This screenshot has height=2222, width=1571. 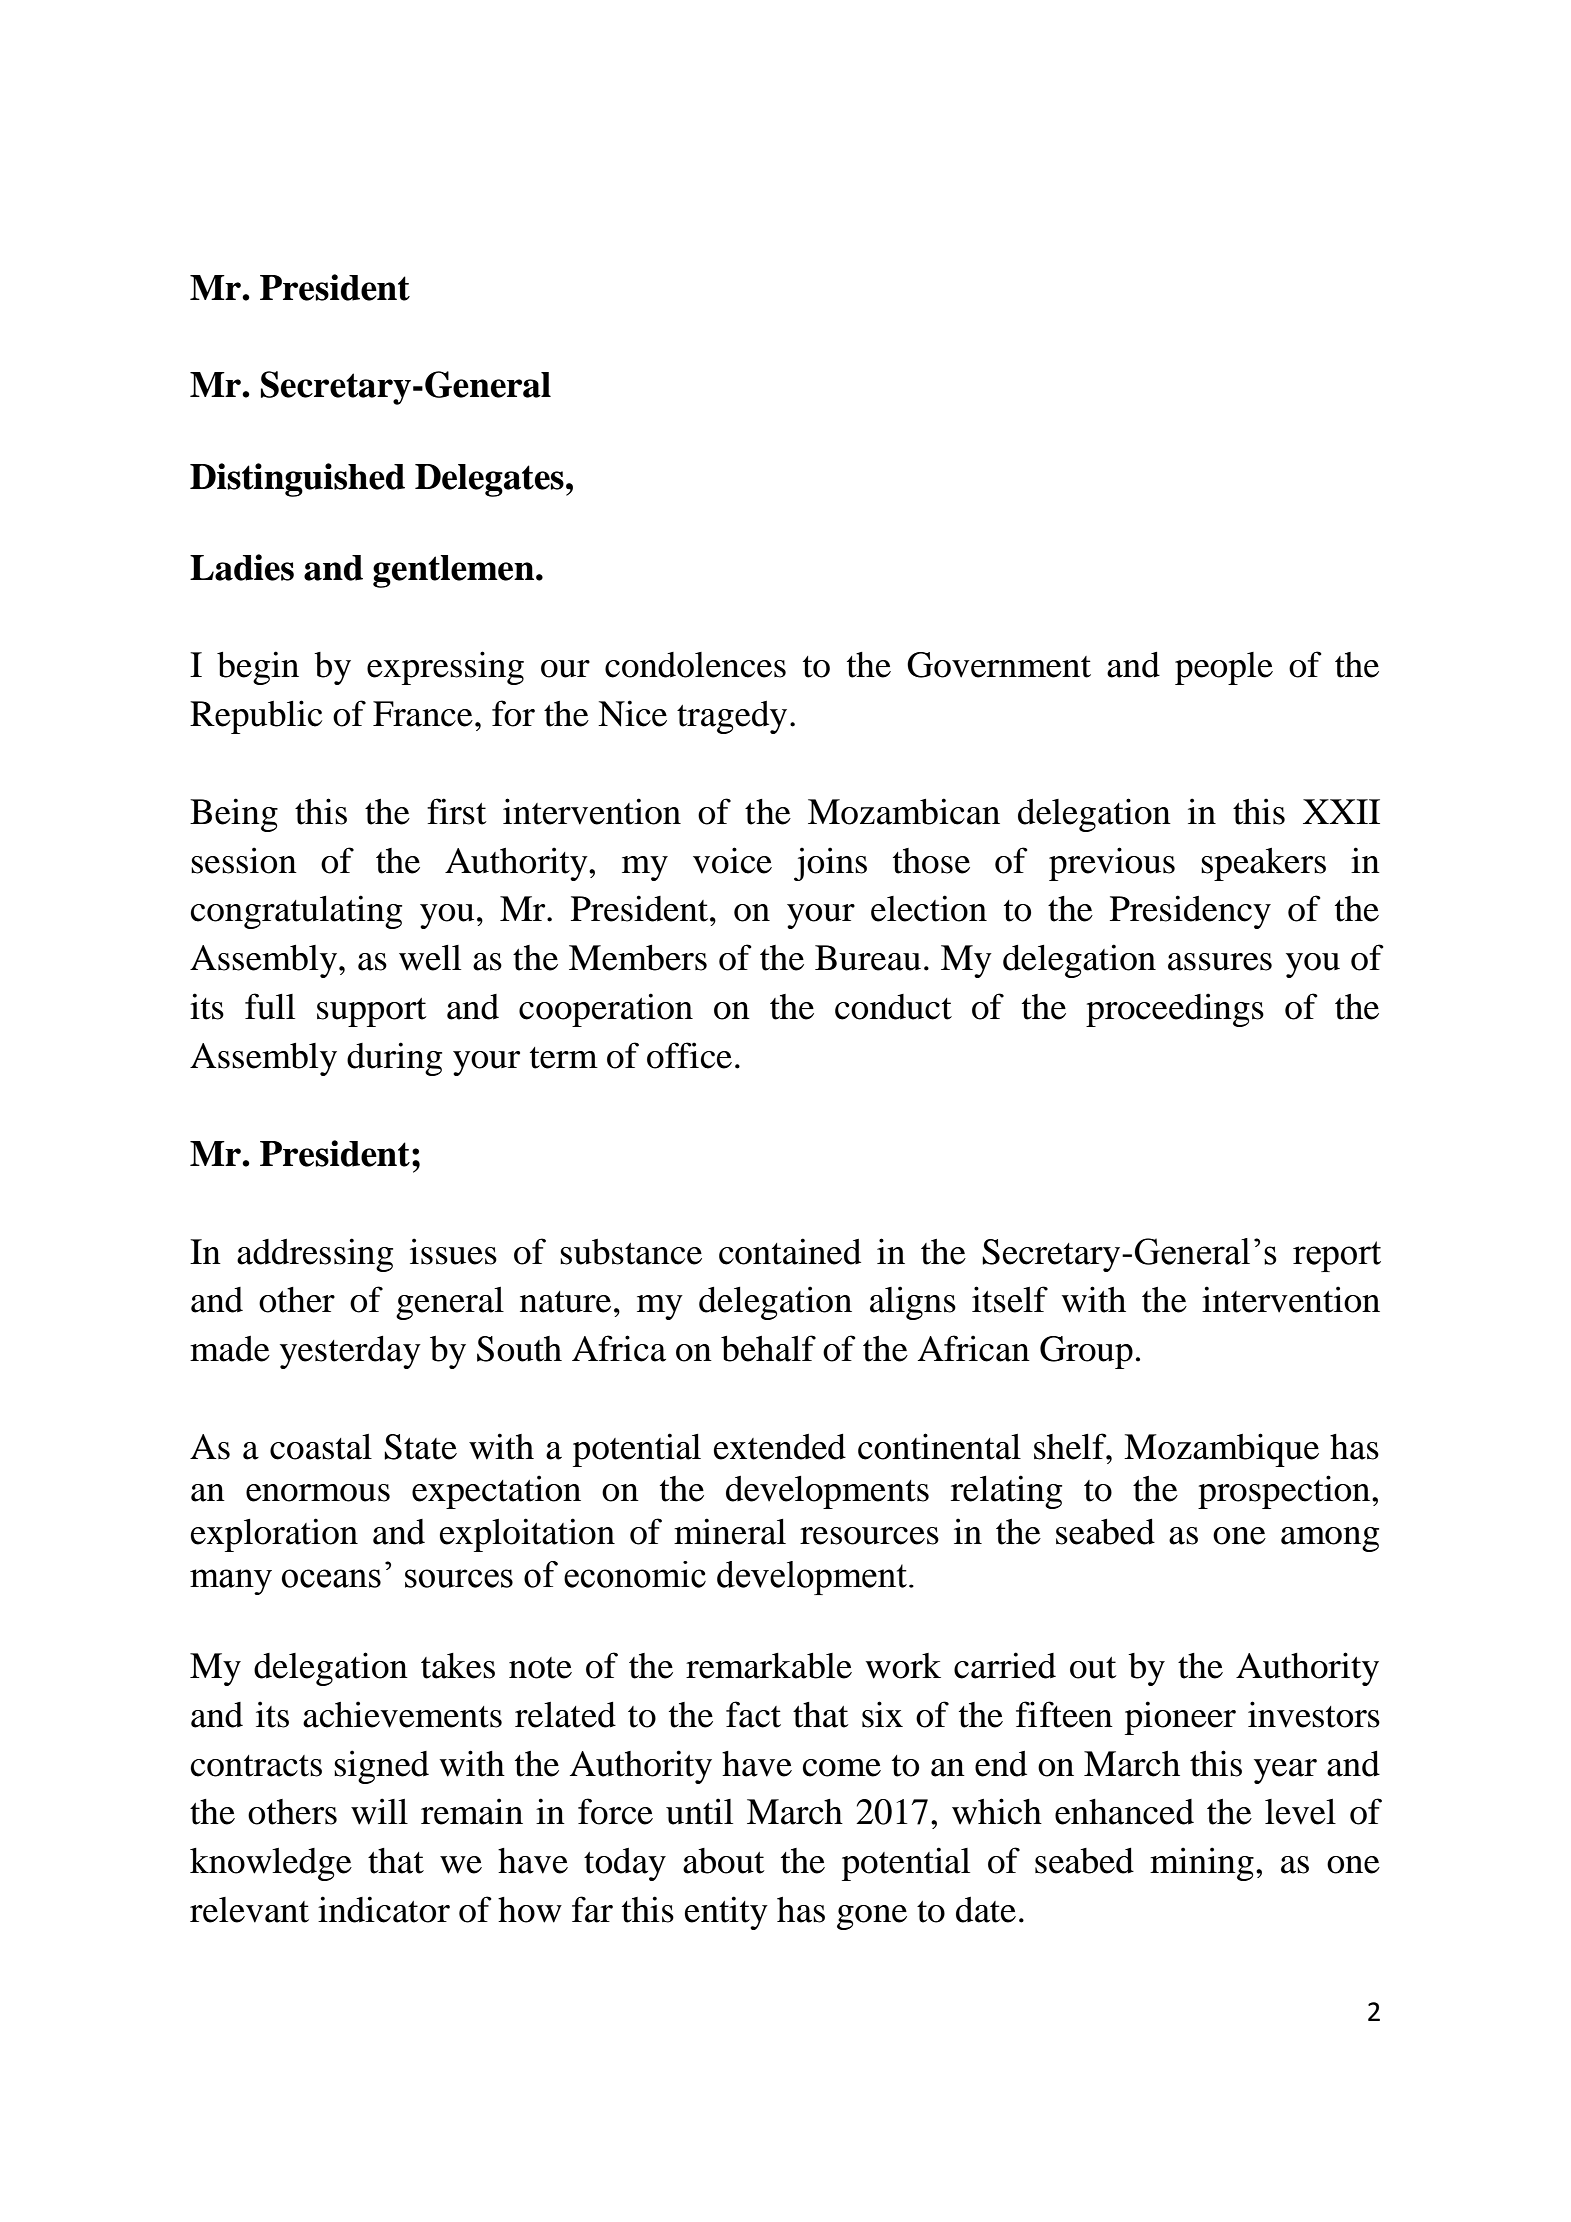 What do you see at coordinates (372, 1012) in the screenshot?
I see `support` at bounding box center [372, 1012].
